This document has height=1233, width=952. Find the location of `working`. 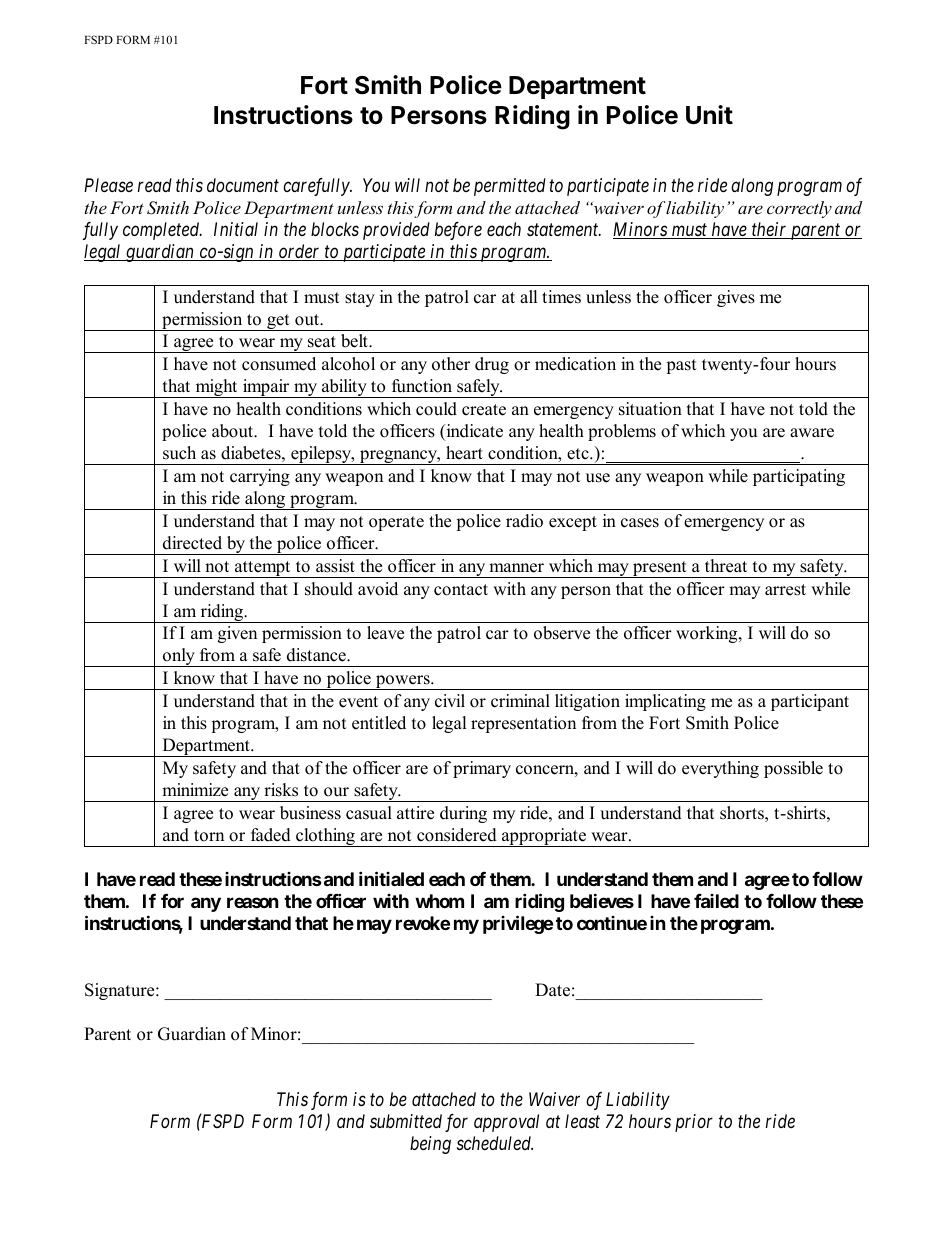

working is located at coordinates (708, 634).
